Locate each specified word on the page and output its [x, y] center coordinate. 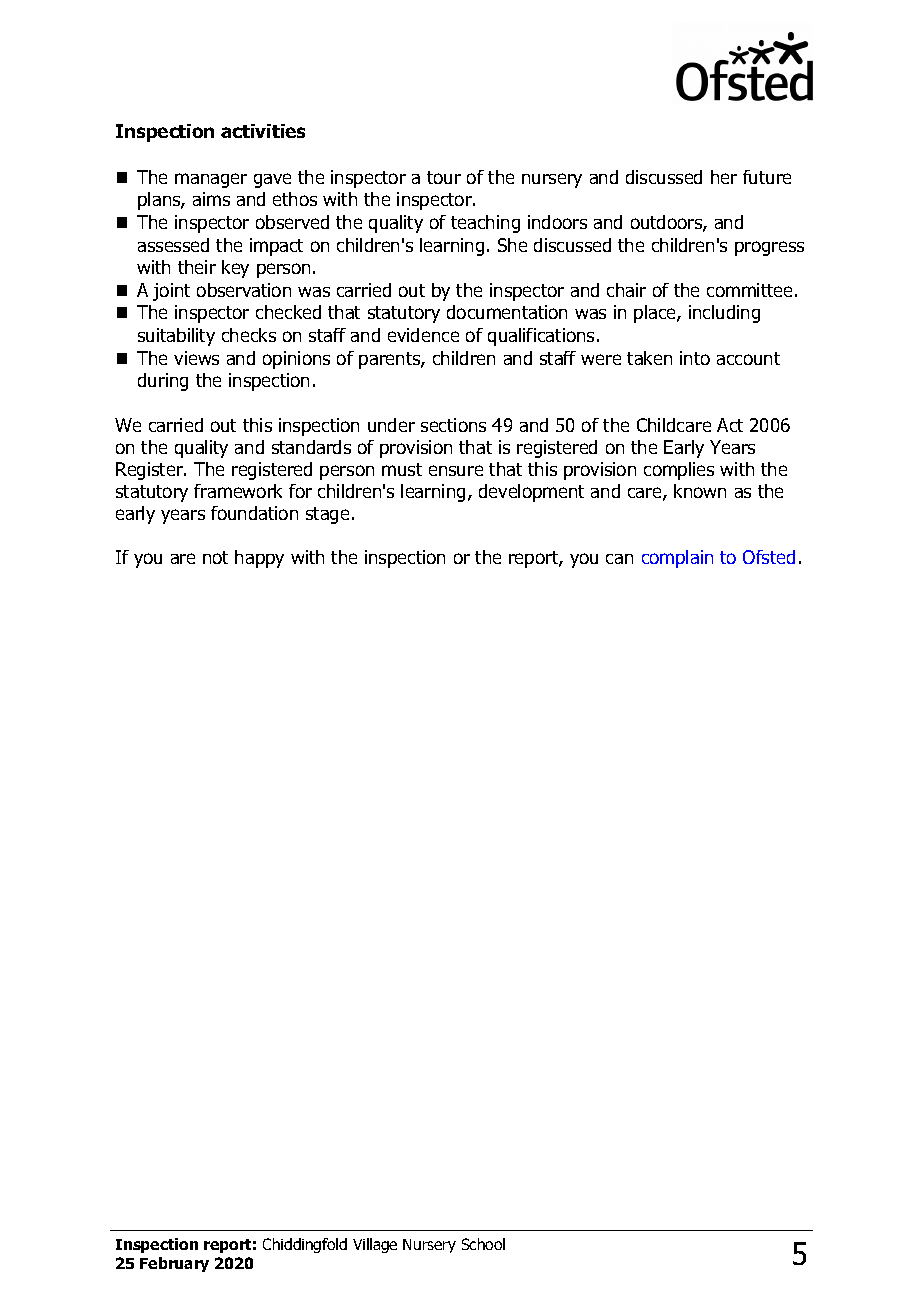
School [483, 1244]
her [724, 177]
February [174, 1264]
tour [444, 177]
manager [211, 180]
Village [375, 1245]
